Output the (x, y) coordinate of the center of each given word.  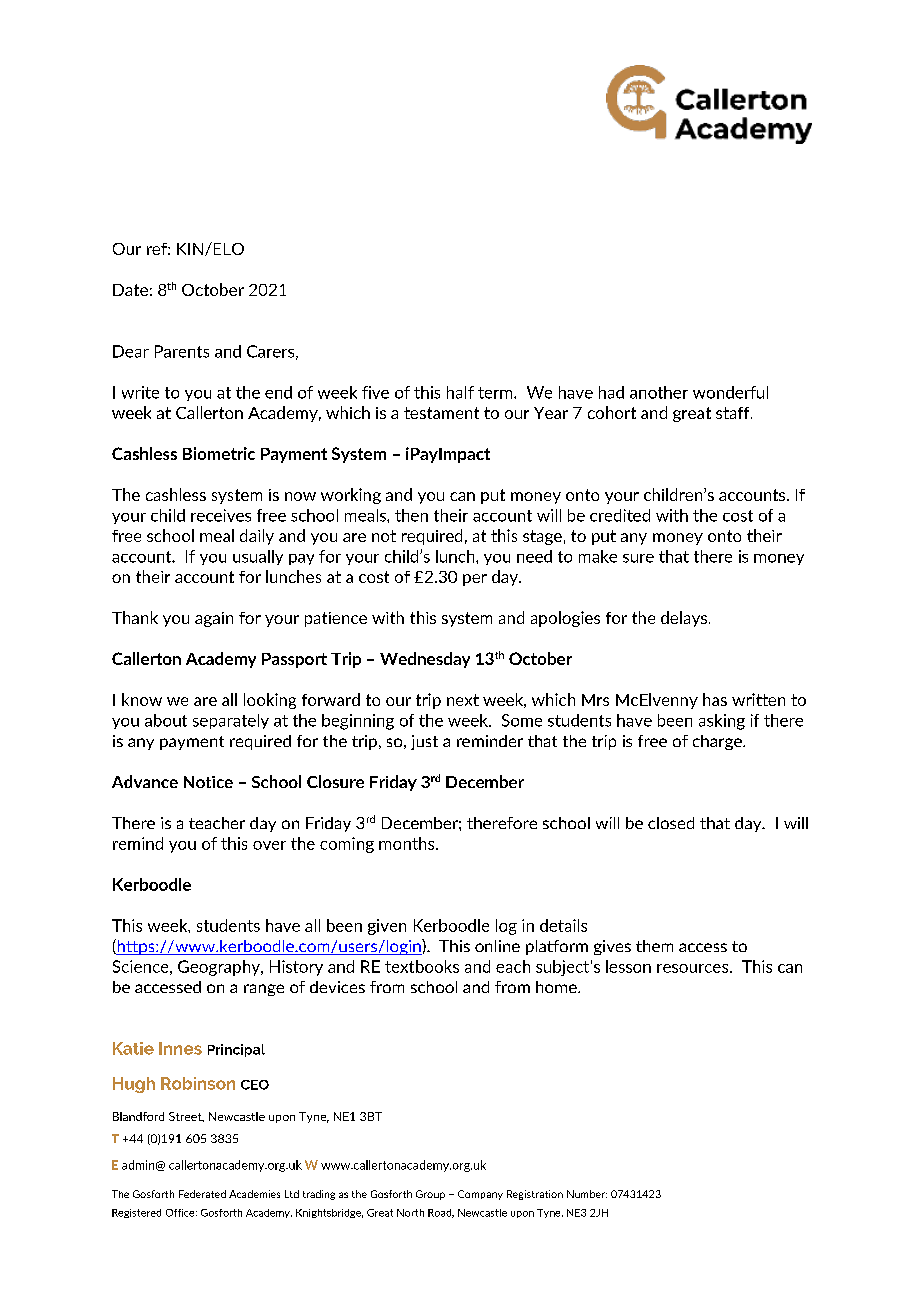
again (214, 619)
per (475, 580)
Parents (182, 351)
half (460, 392)
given (387, 927)
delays (685, 619)
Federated (202, 1194)
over (269, 845)
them (654, 946)
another (659, 392)
